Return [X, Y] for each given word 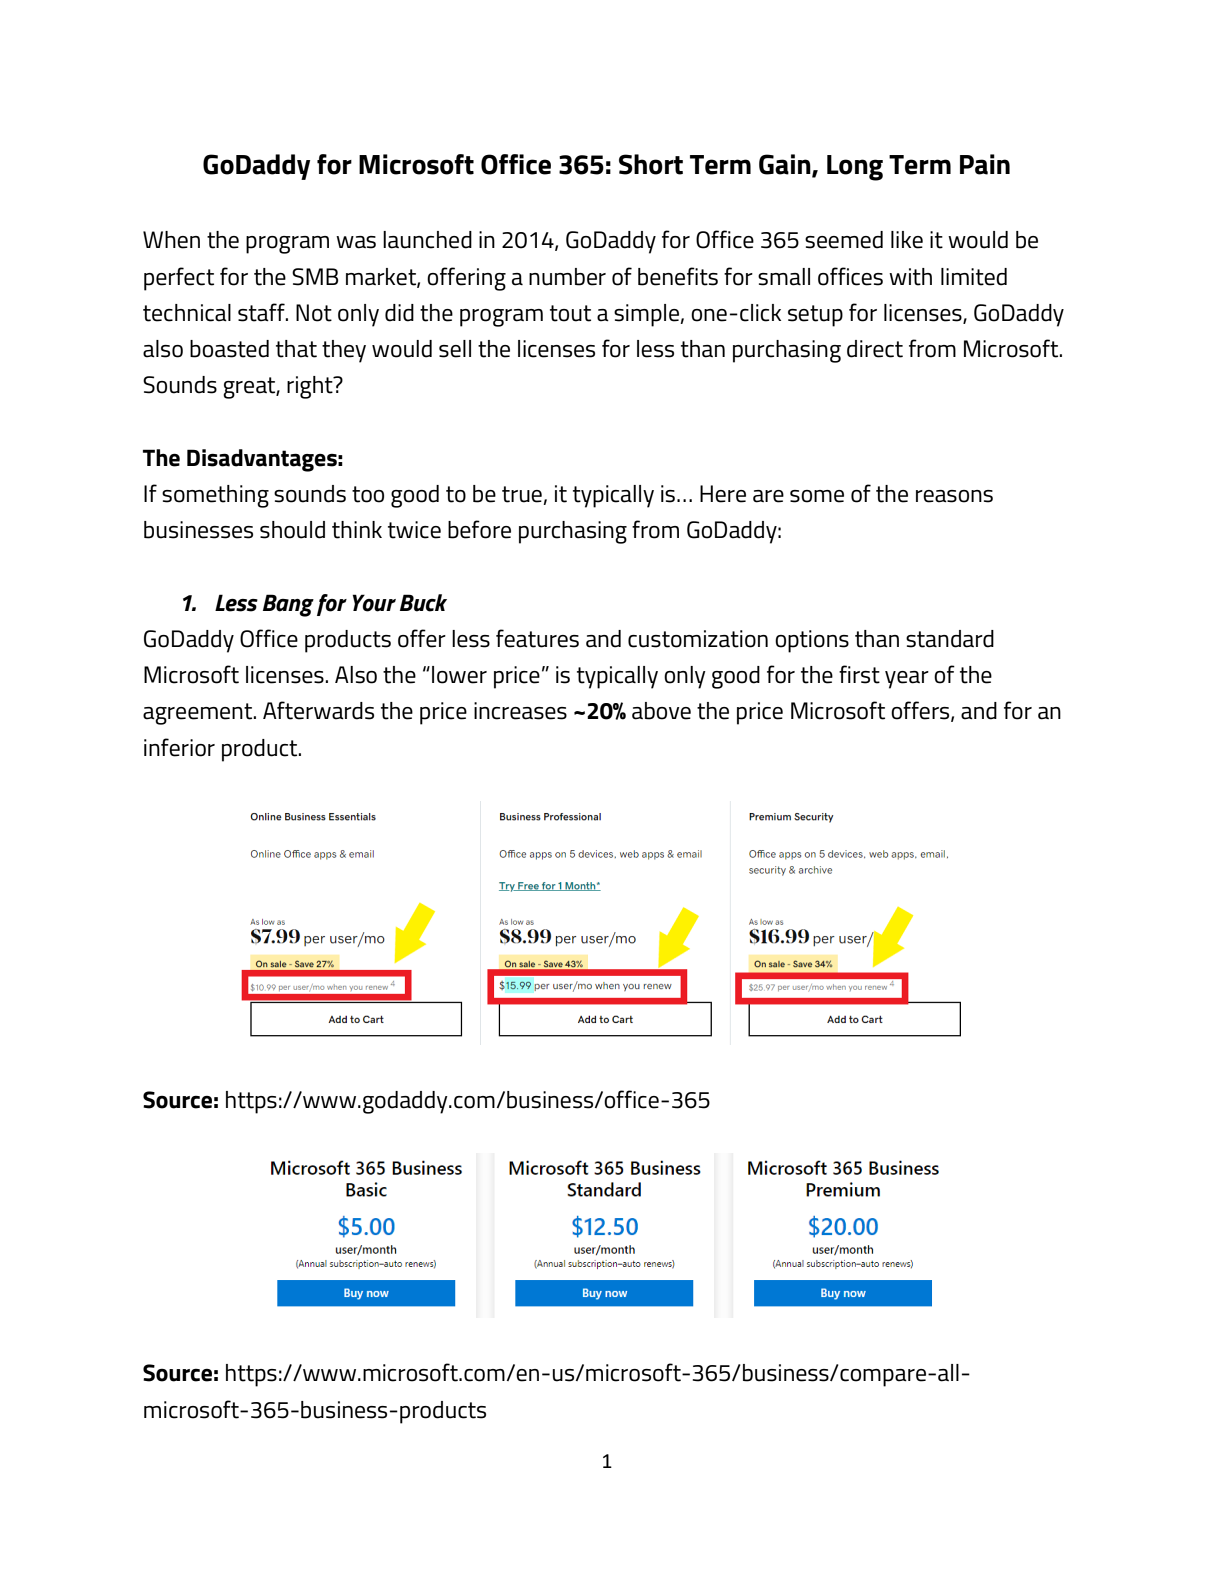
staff [262, 312]
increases [520, 711]
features [537, 638]
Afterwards [318, 710]
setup [815, 316]
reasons [954, 496]
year [907, 680]
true [523, 495]
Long [855, 168]
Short [651, 164]
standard [950, 639]
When [171, 240]
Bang [288, 605]
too [368, 494]
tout [570, 313]
